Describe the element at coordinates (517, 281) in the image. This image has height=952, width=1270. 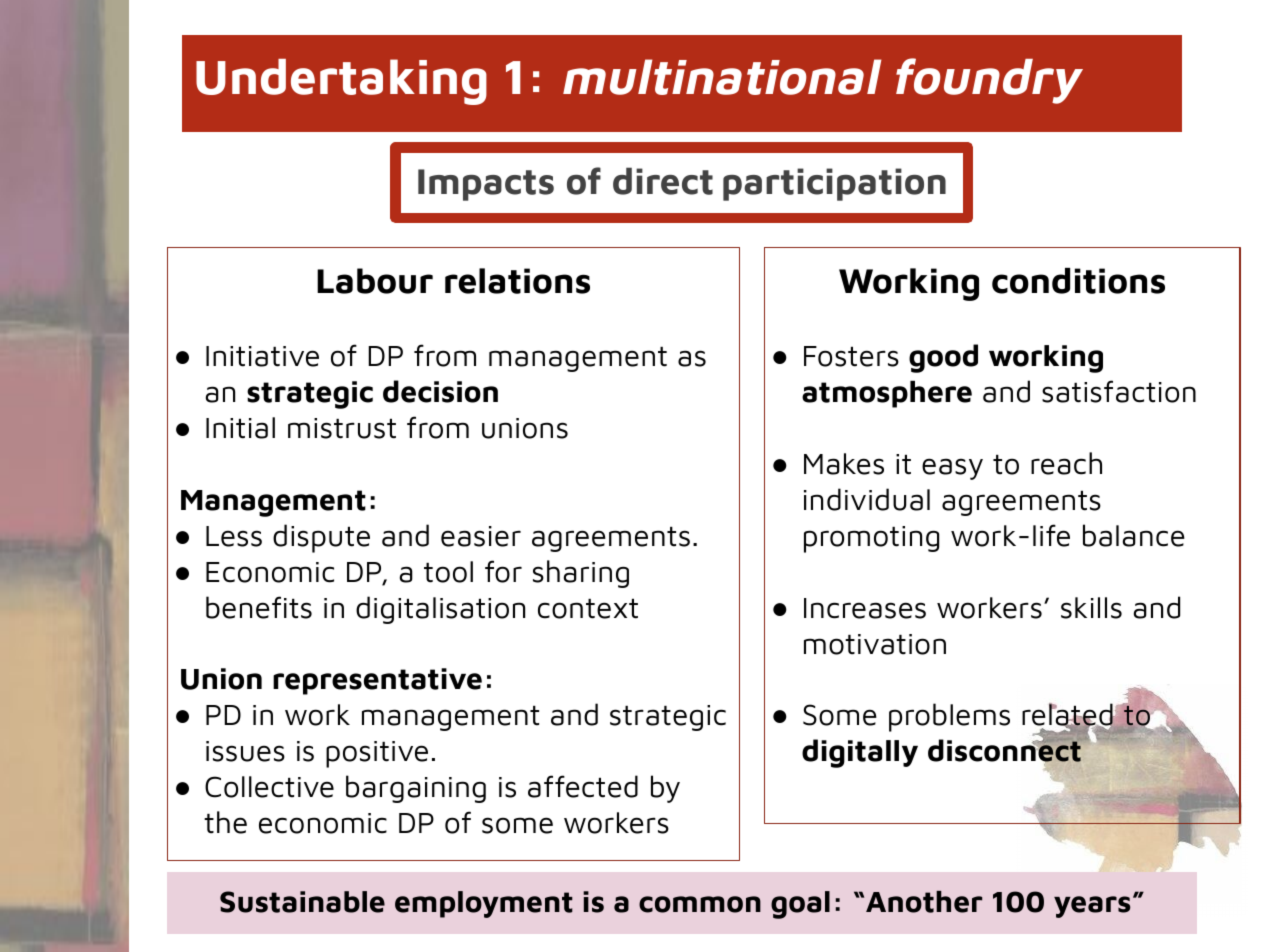
I see `relations` at that location.
